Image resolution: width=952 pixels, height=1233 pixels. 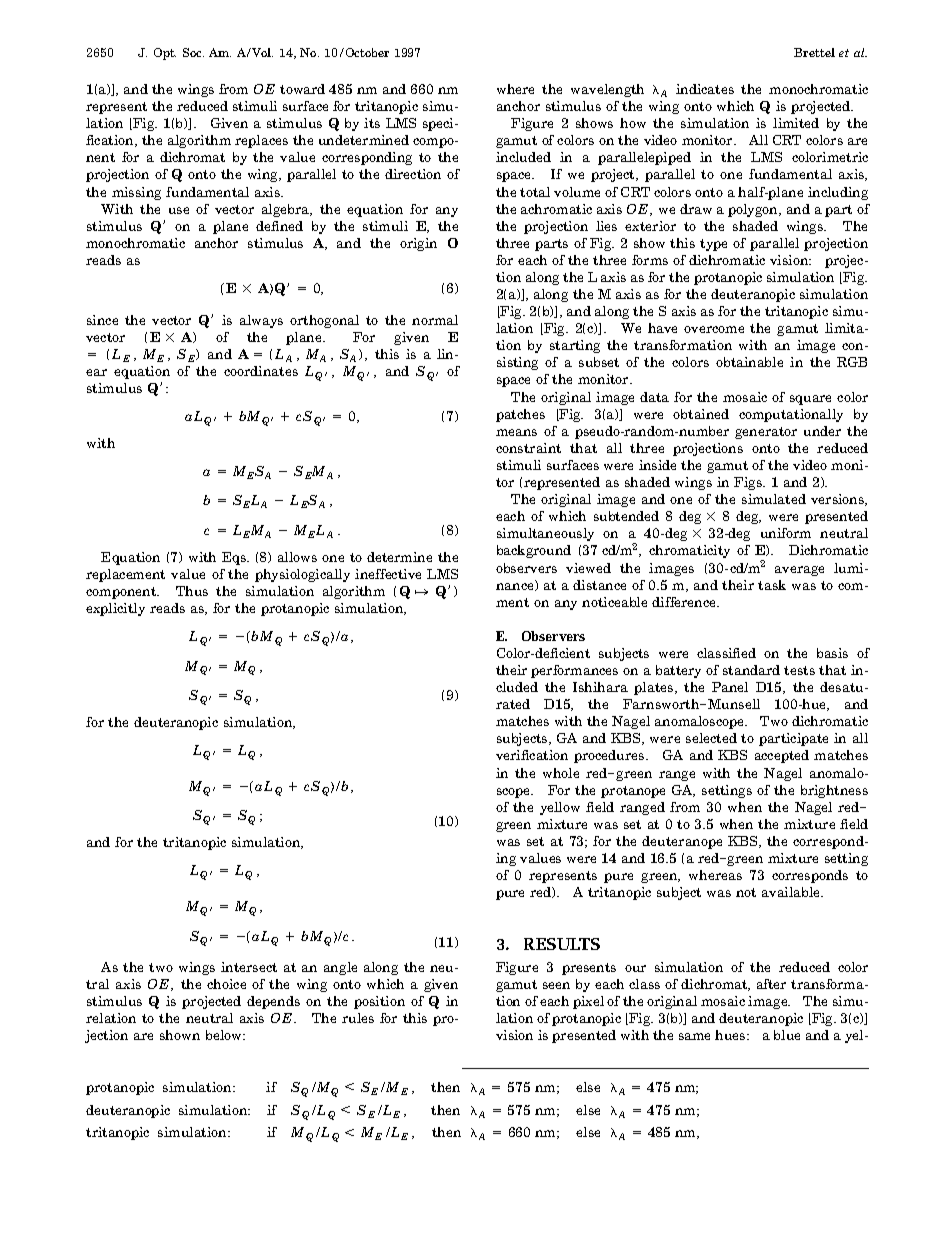 What do you see at coordinates (226, 984) in the image?
I see `choice` at bounding box center [226, 984].
